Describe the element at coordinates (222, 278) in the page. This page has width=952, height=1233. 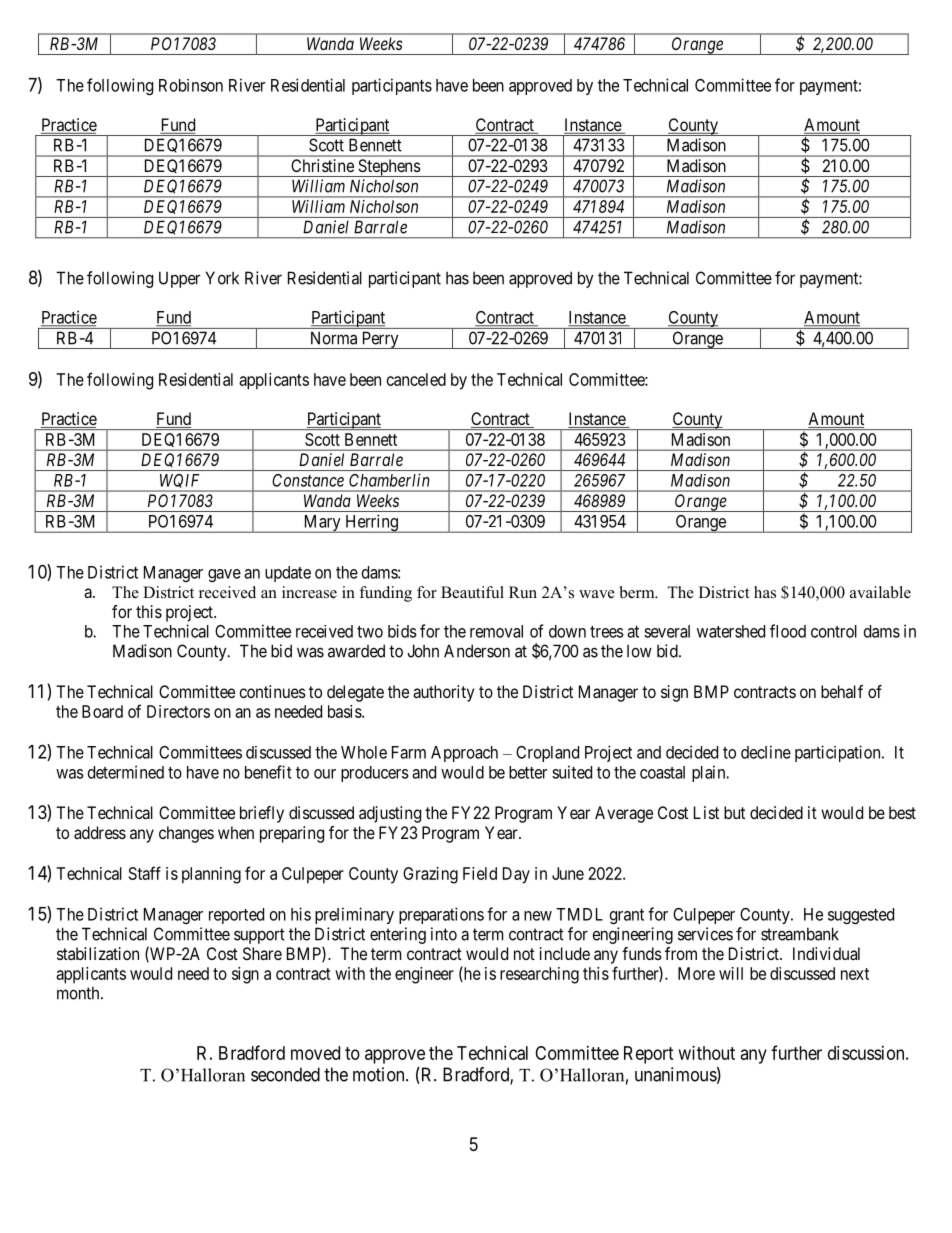
I see `York` at that location.
